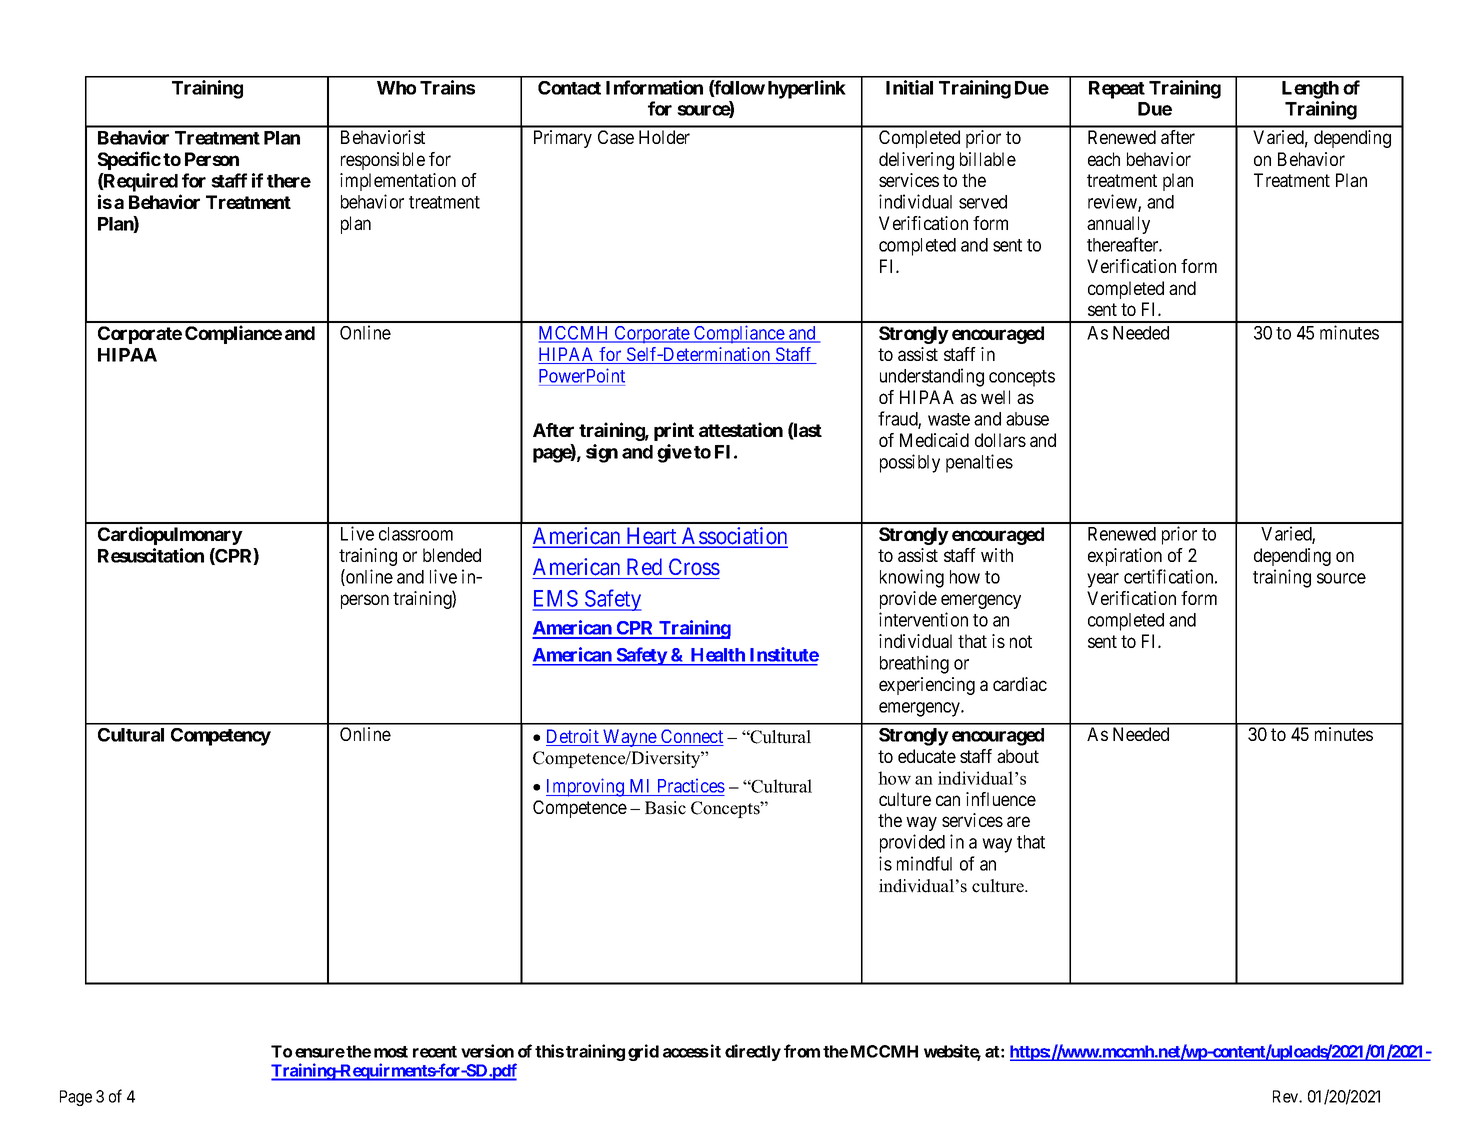  Describe the element at coordinates (1117, 90) in the document. I see `Repeat` at that location.
